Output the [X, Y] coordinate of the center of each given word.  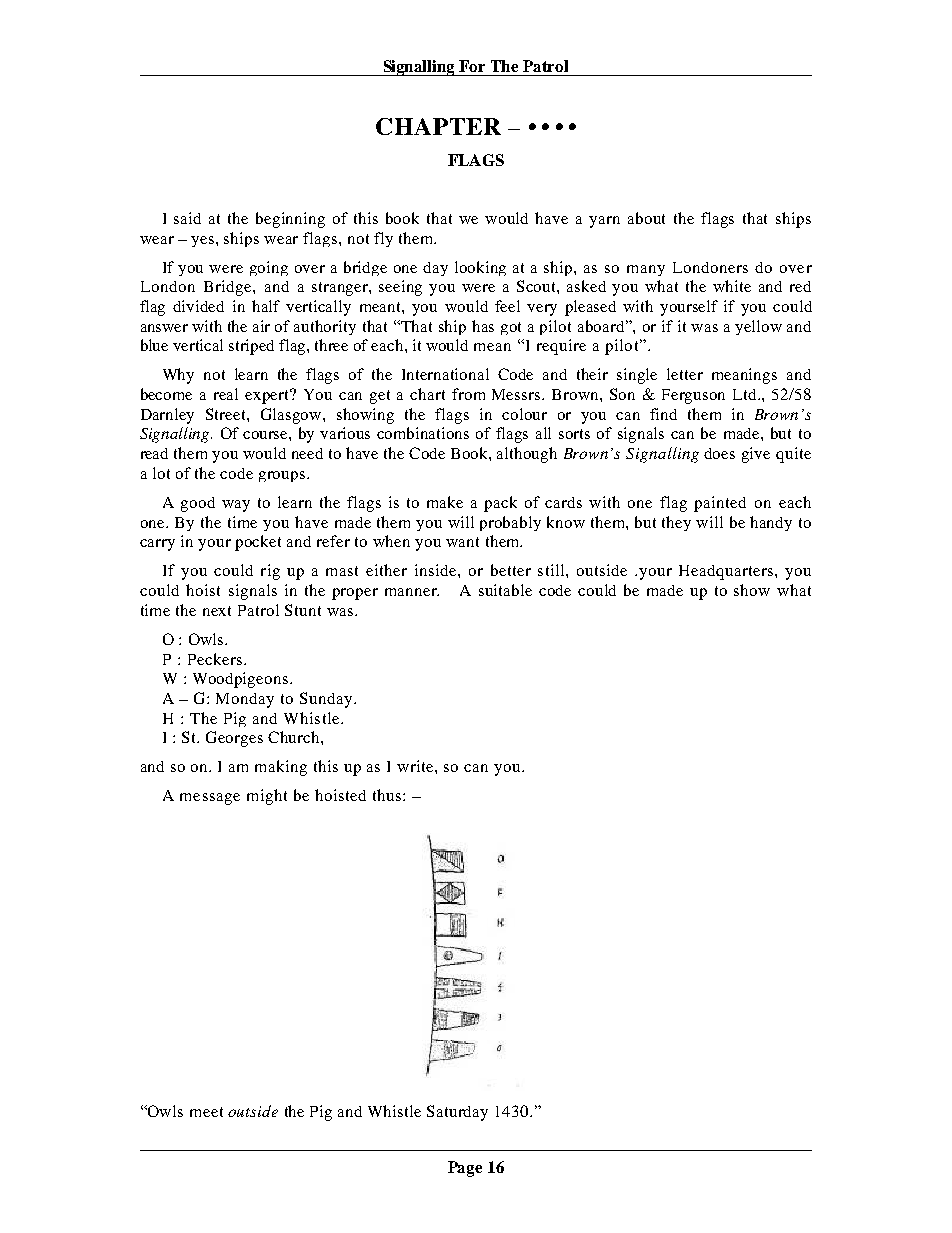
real [226, 394]
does [719, 453]
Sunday [327, 700]
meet [206, 1112]
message [210, 799]
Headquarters [727, 572]
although [527, 455]
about [646, 218]
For [472, 66]
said [187, 218]
